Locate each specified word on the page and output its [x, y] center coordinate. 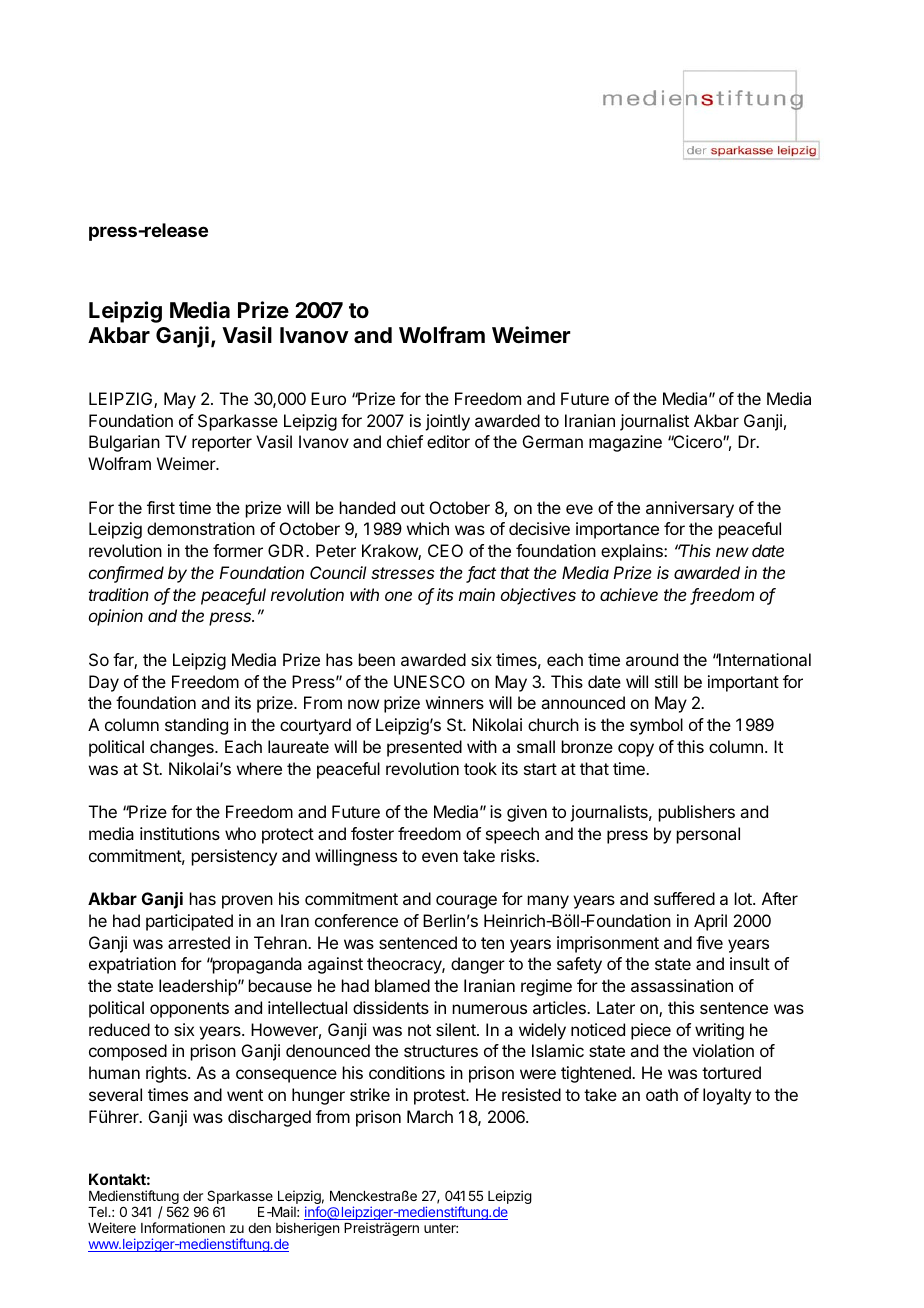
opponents [189, 1010]
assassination [682, 985]
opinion [116, 617]
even [440, 857]
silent [457, 1029]
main [477, 594]
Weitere [112, 1227]
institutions [180, 833]
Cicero [697, 441]
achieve [629, 594]
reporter [222, 444]
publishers [697, 813]
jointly [447, 422]
